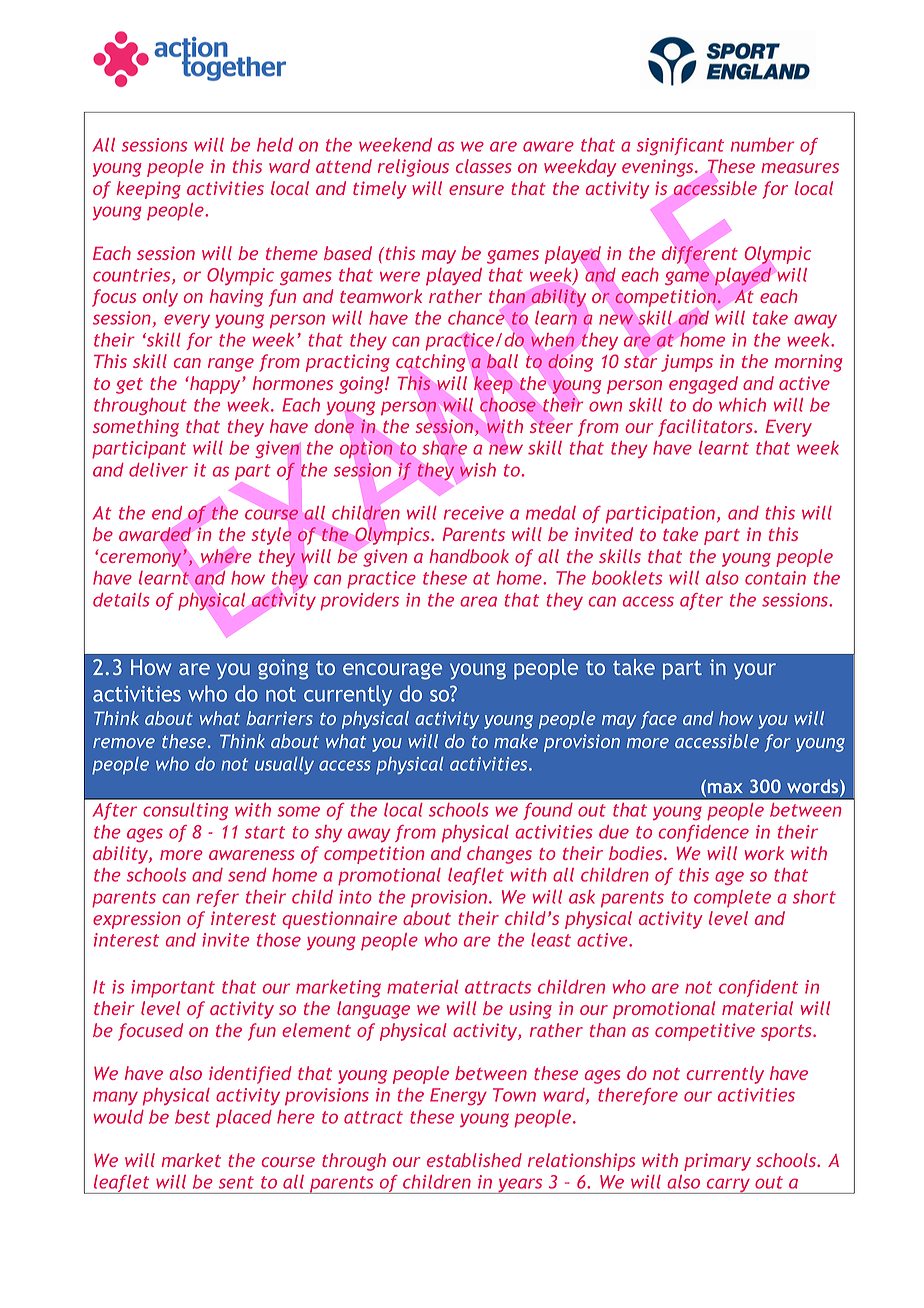 The image size is (924, 1308). What do you see at coordinates (280, 718) in the screenshot?
I see `barriers` at bounding box center [280, 718].
